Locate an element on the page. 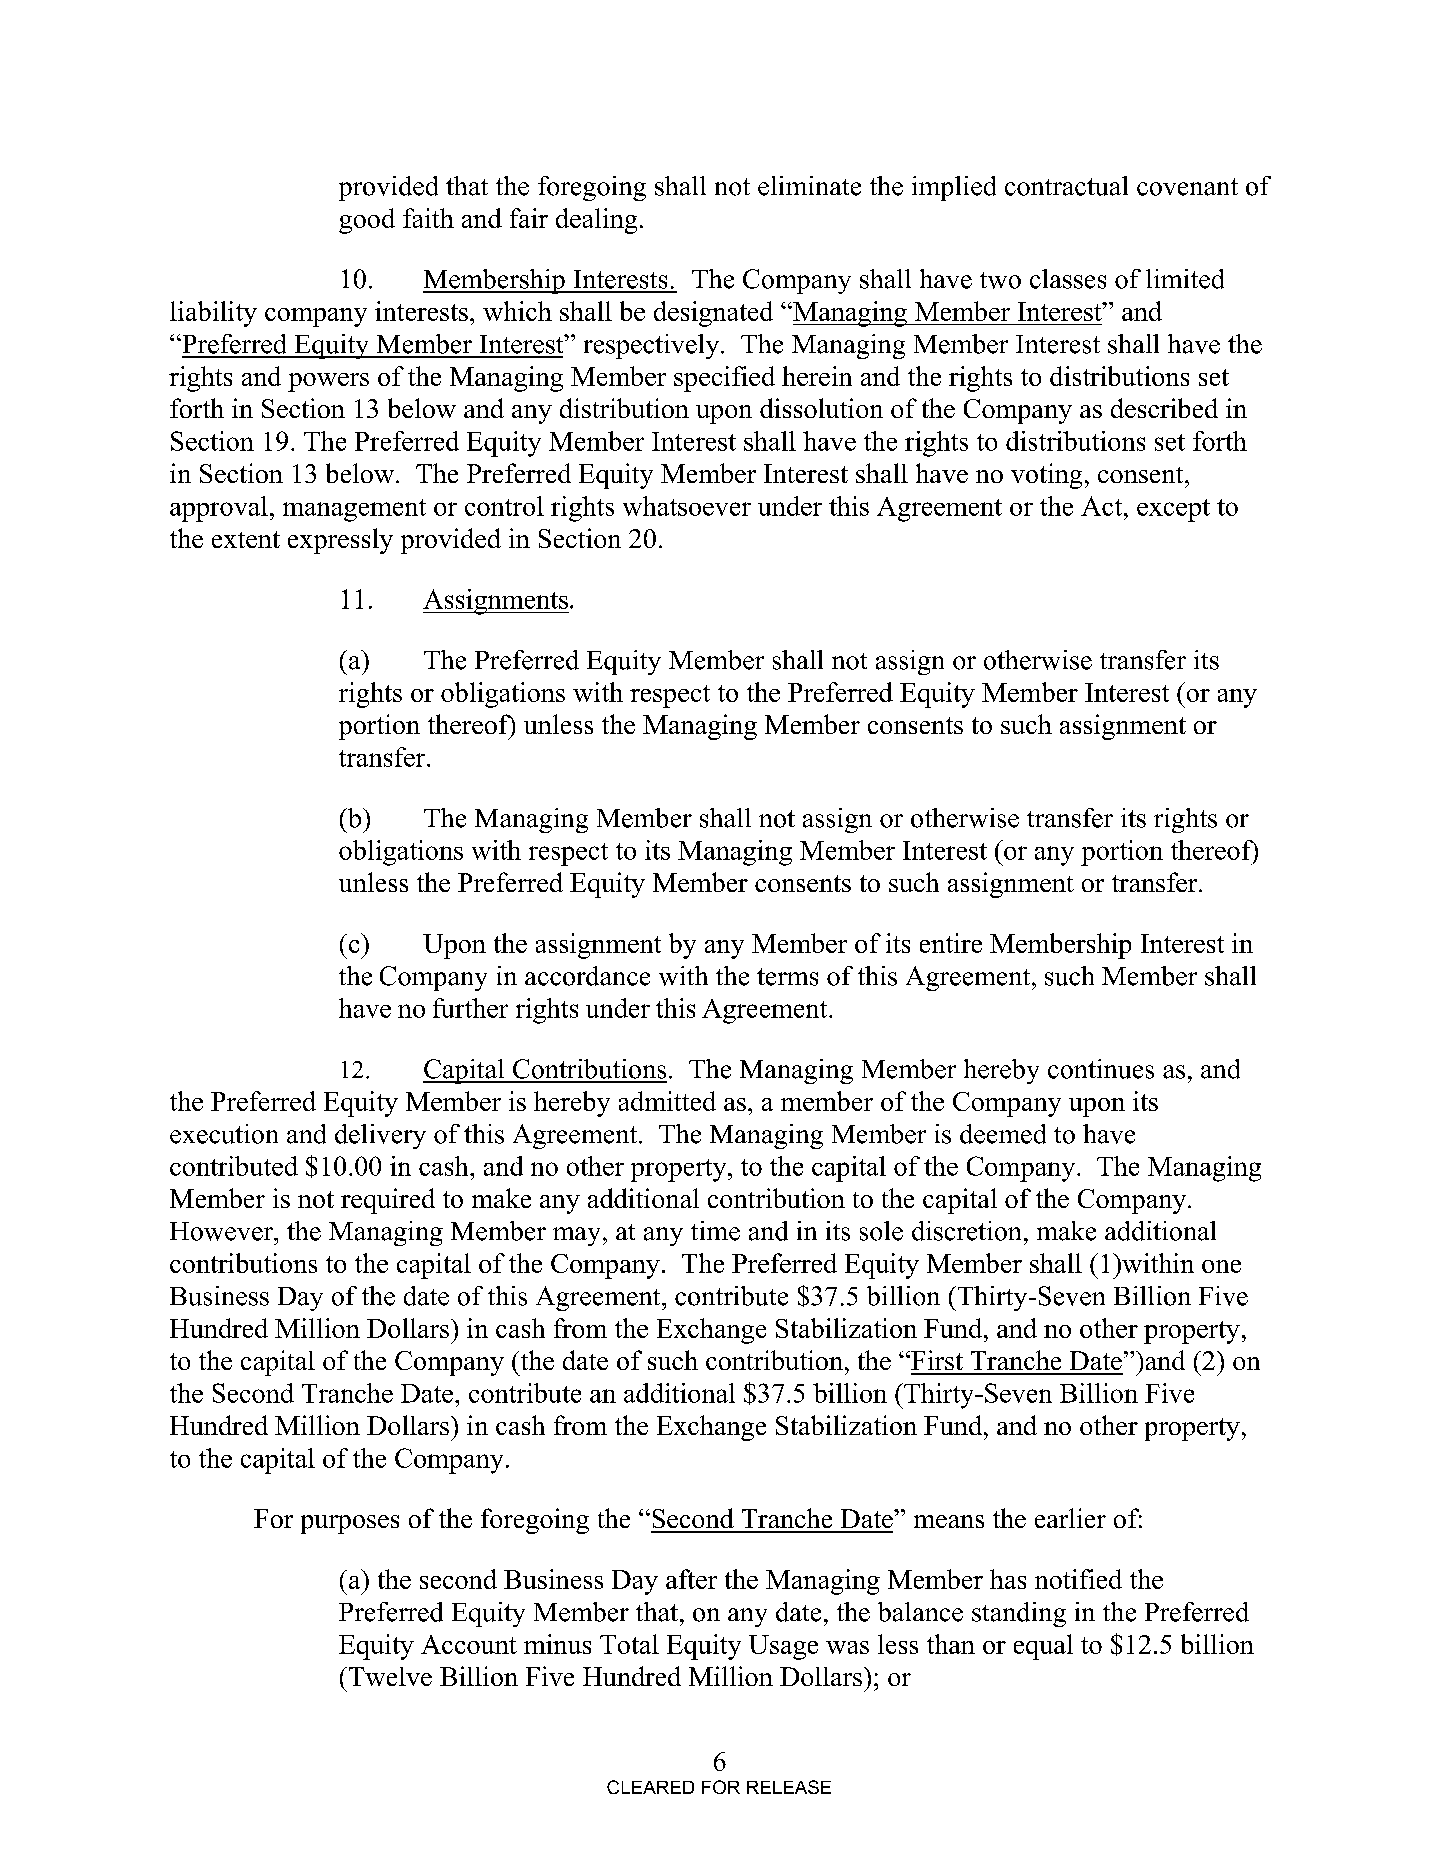 The height and width of the image is (1862, 1439). designated is located at coordinates (713, 314).
